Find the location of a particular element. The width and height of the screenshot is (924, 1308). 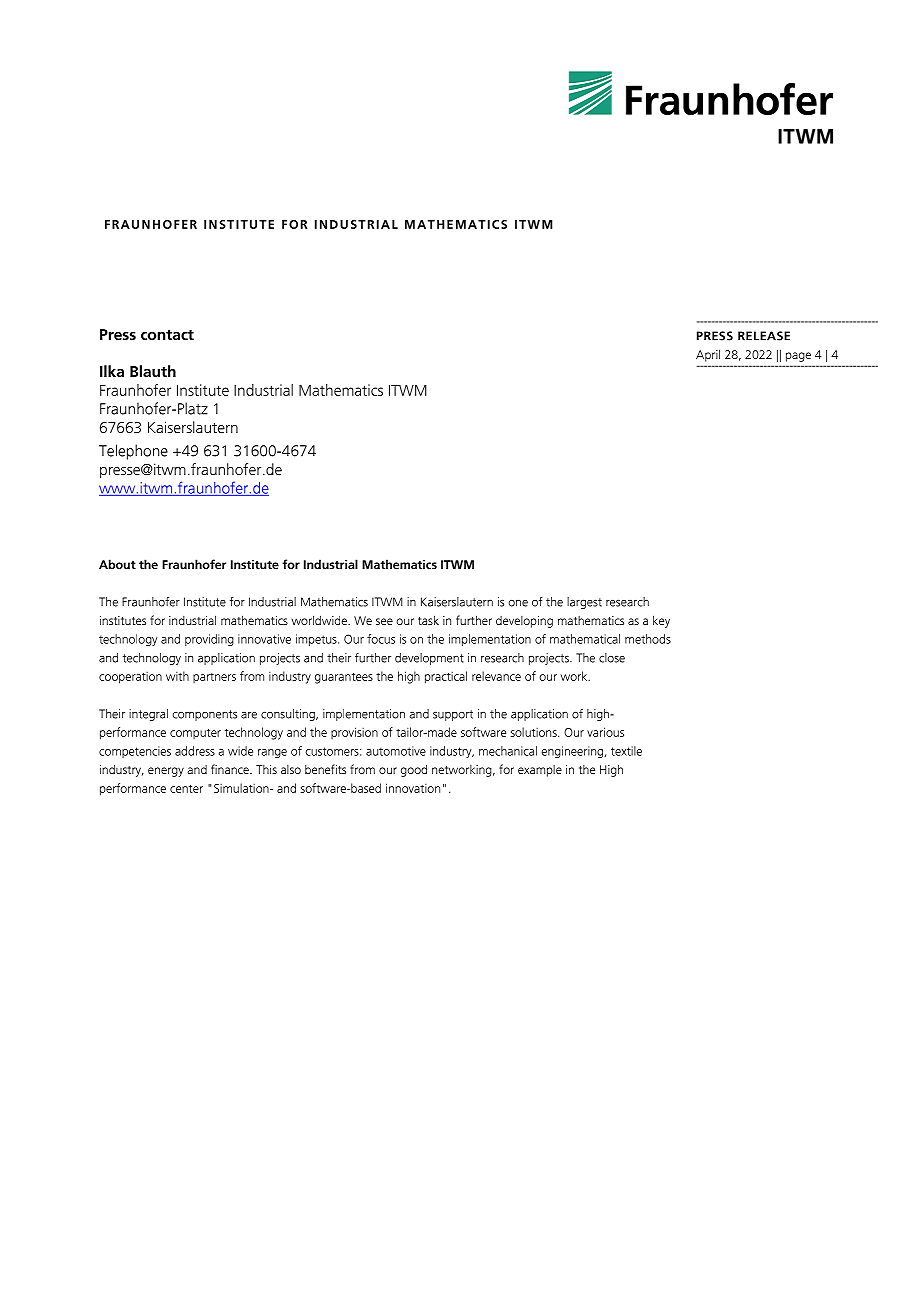

contact is located at coordinates (167, 335).
